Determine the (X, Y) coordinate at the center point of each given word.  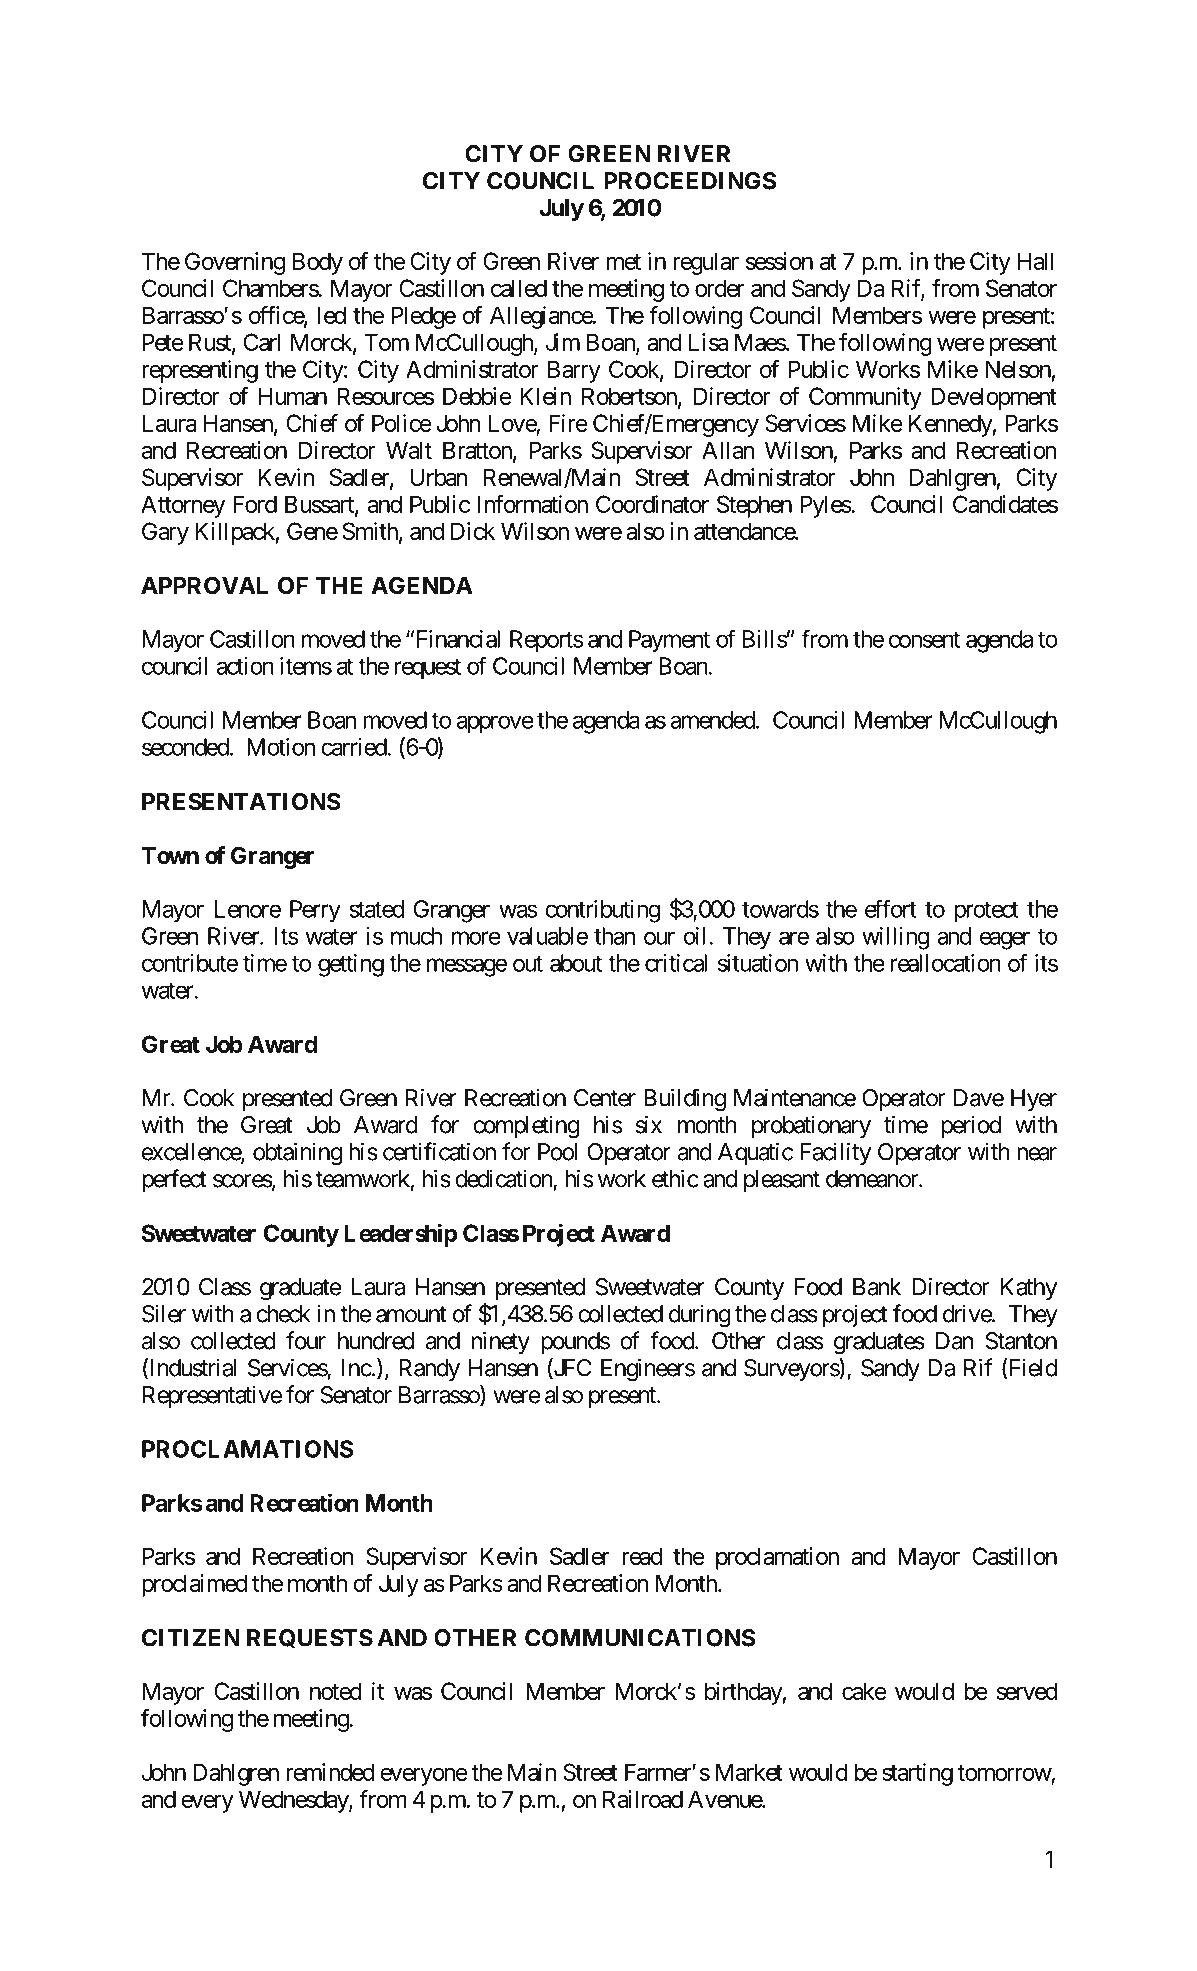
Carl (262, 342)
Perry (315, 911)
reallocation (946, 963)
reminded (330, 1772)
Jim (563, 342)
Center (605, 1098)
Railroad (643, 1799)
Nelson (1018, 369)
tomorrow (1004, 1773)
